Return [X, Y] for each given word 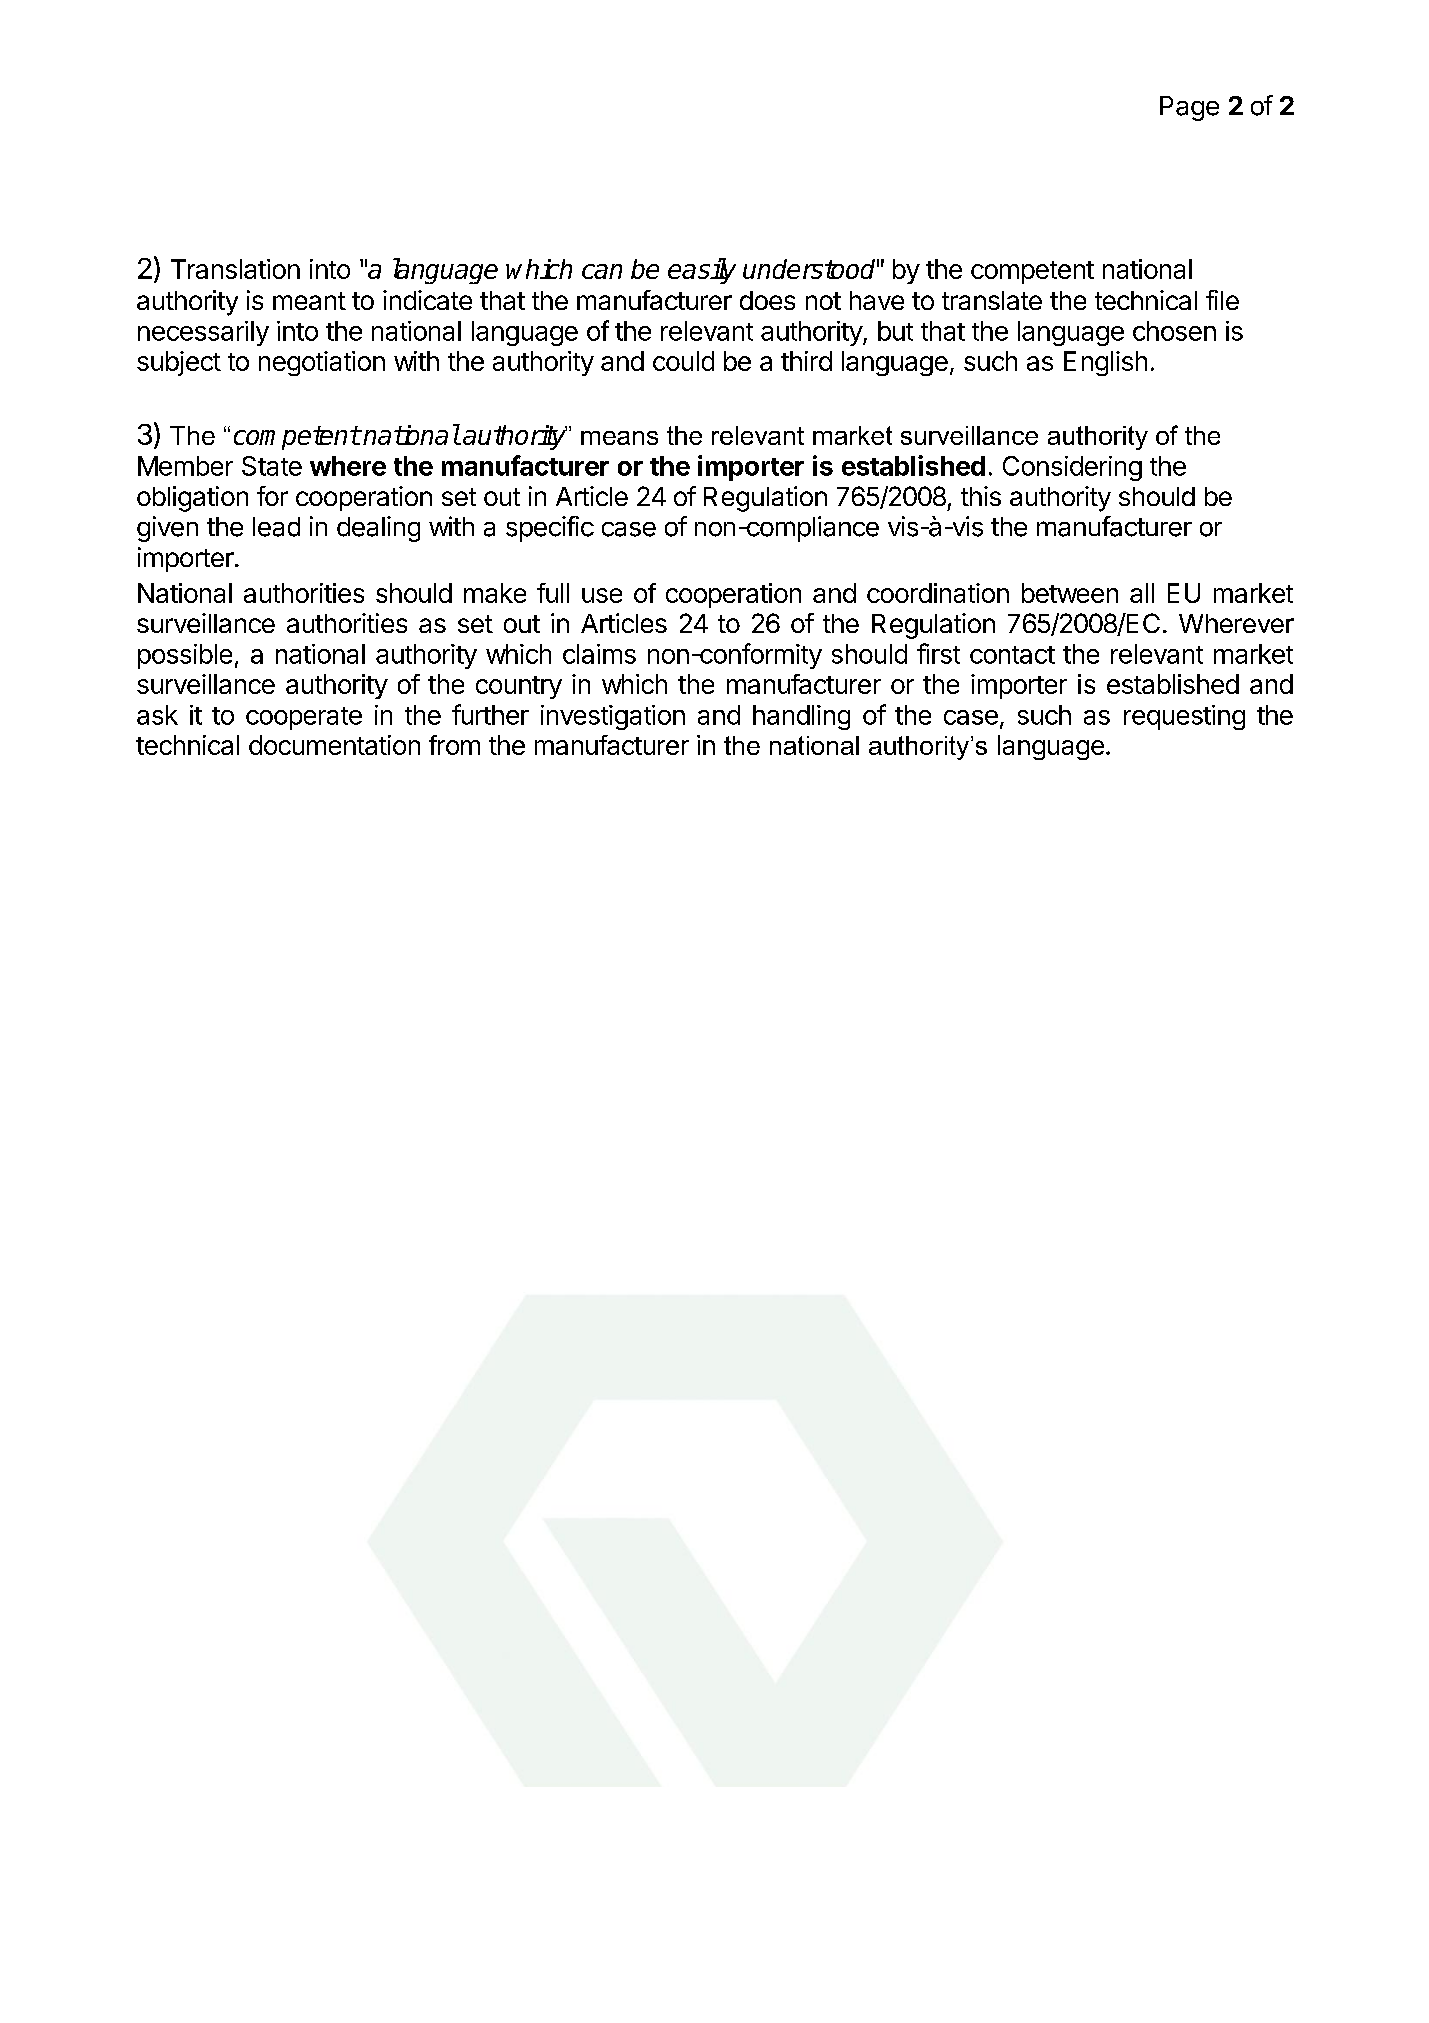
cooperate [304, 718]
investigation [613, 717]
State [272, 466]
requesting [1184, 717]
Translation [235, 269]
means [619, 438]
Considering [1072, 468]
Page [1189, 108]
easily [702, 271]
